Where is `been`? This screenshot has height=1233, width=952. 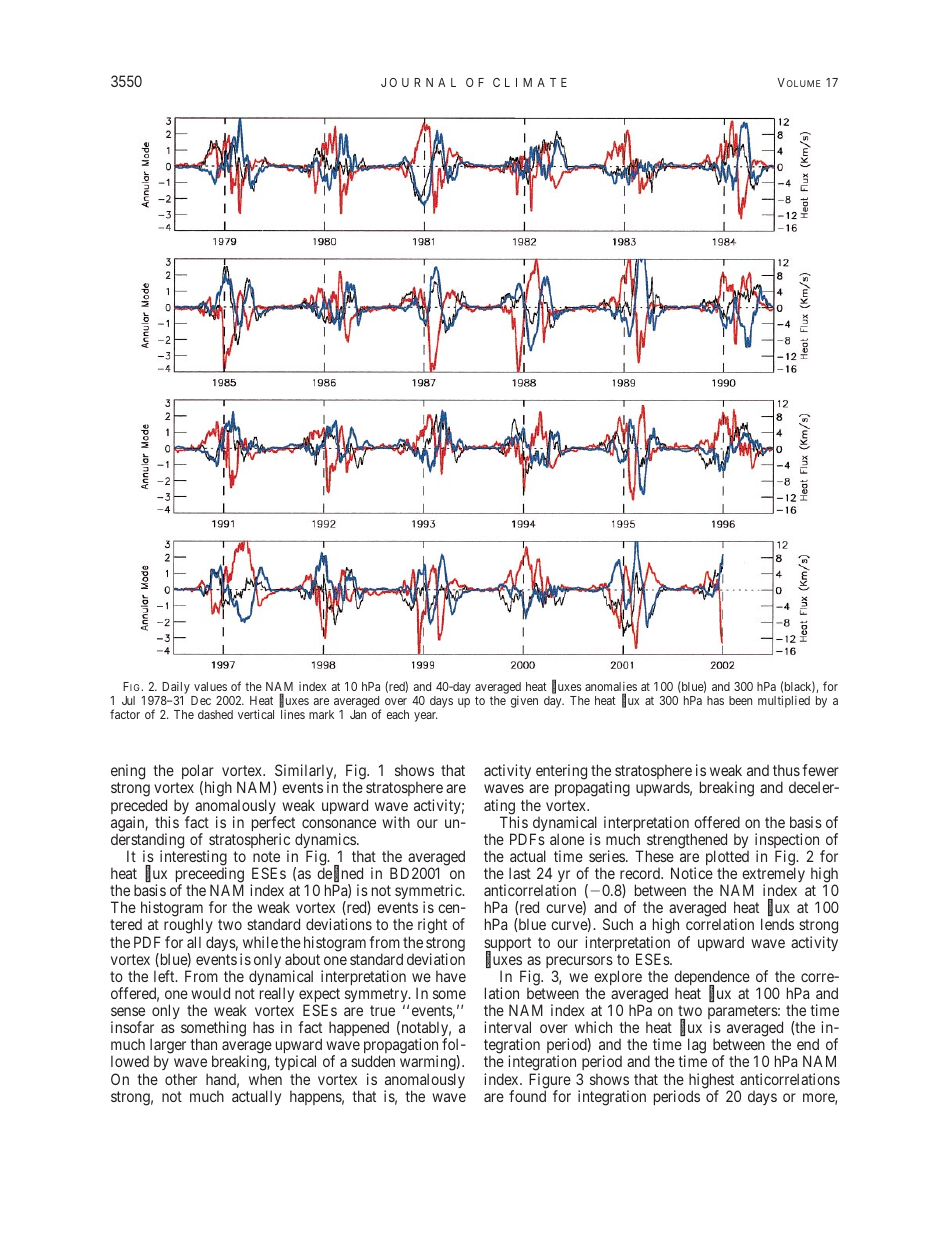
been is located at coordinates (740, 700).
